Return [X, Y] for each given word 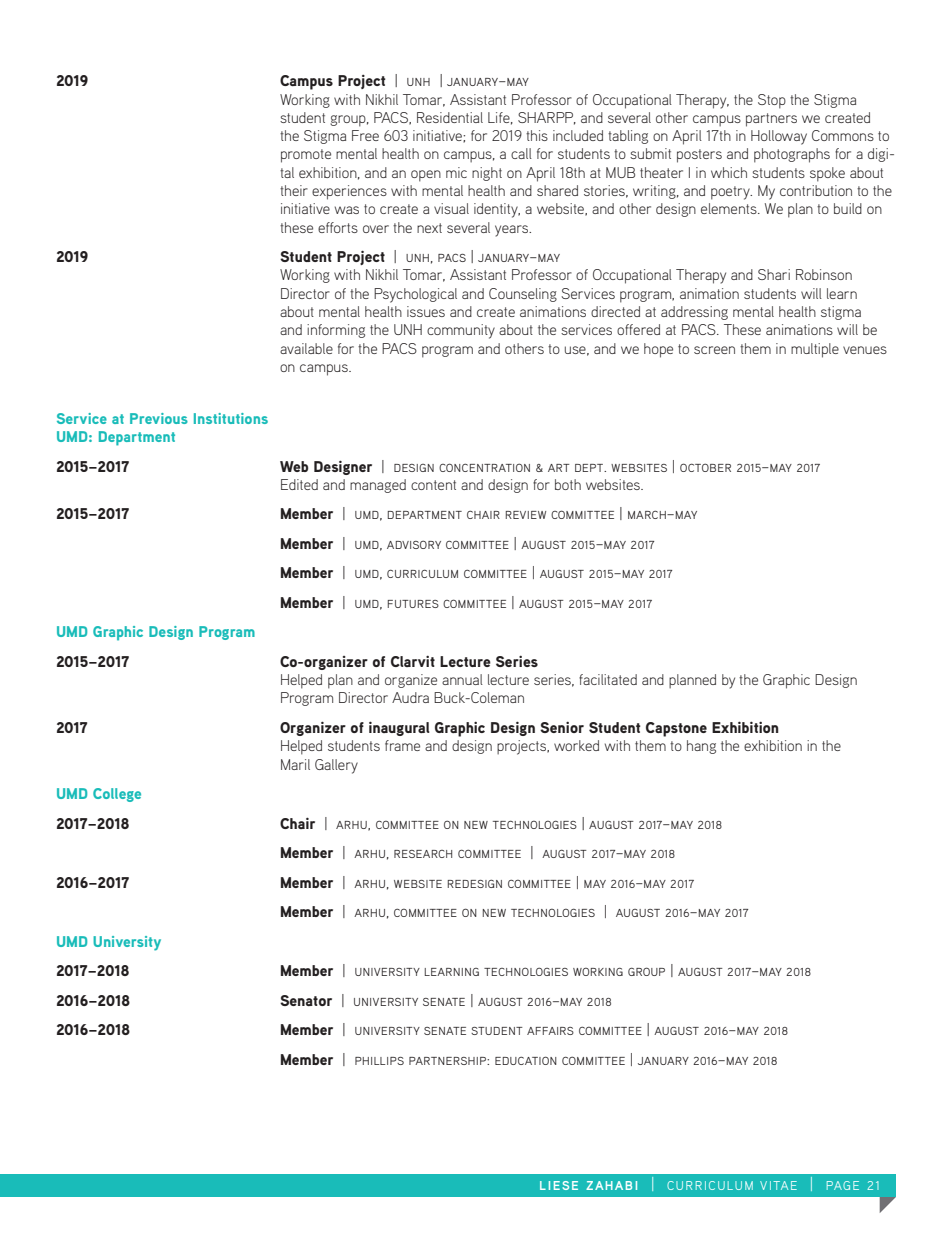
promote [306, 156]
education [526, 1060]
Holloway [779, 137]
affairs [550, 1031]
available [306, 348]
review [526, 515]
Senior [562, 727]
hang [701, 747]
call [521, 153]
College [117, 795]
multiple [815, 350]
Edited [299, 484]
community [461, 331]
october [705, 467]
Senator [306, 1000]
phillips [379, 1061]
